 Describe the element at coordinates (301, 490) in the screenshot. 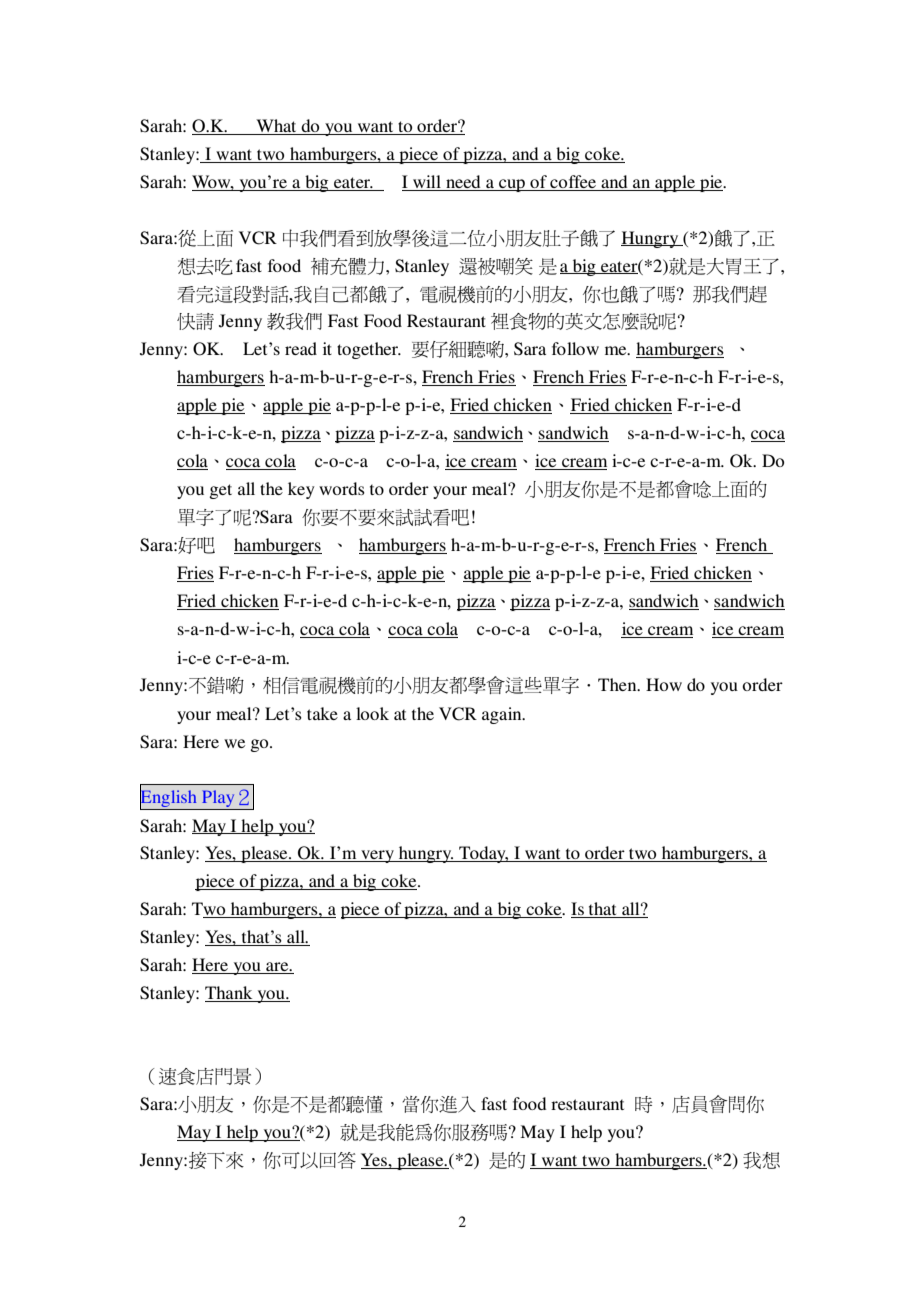

I see `key` at that location.
